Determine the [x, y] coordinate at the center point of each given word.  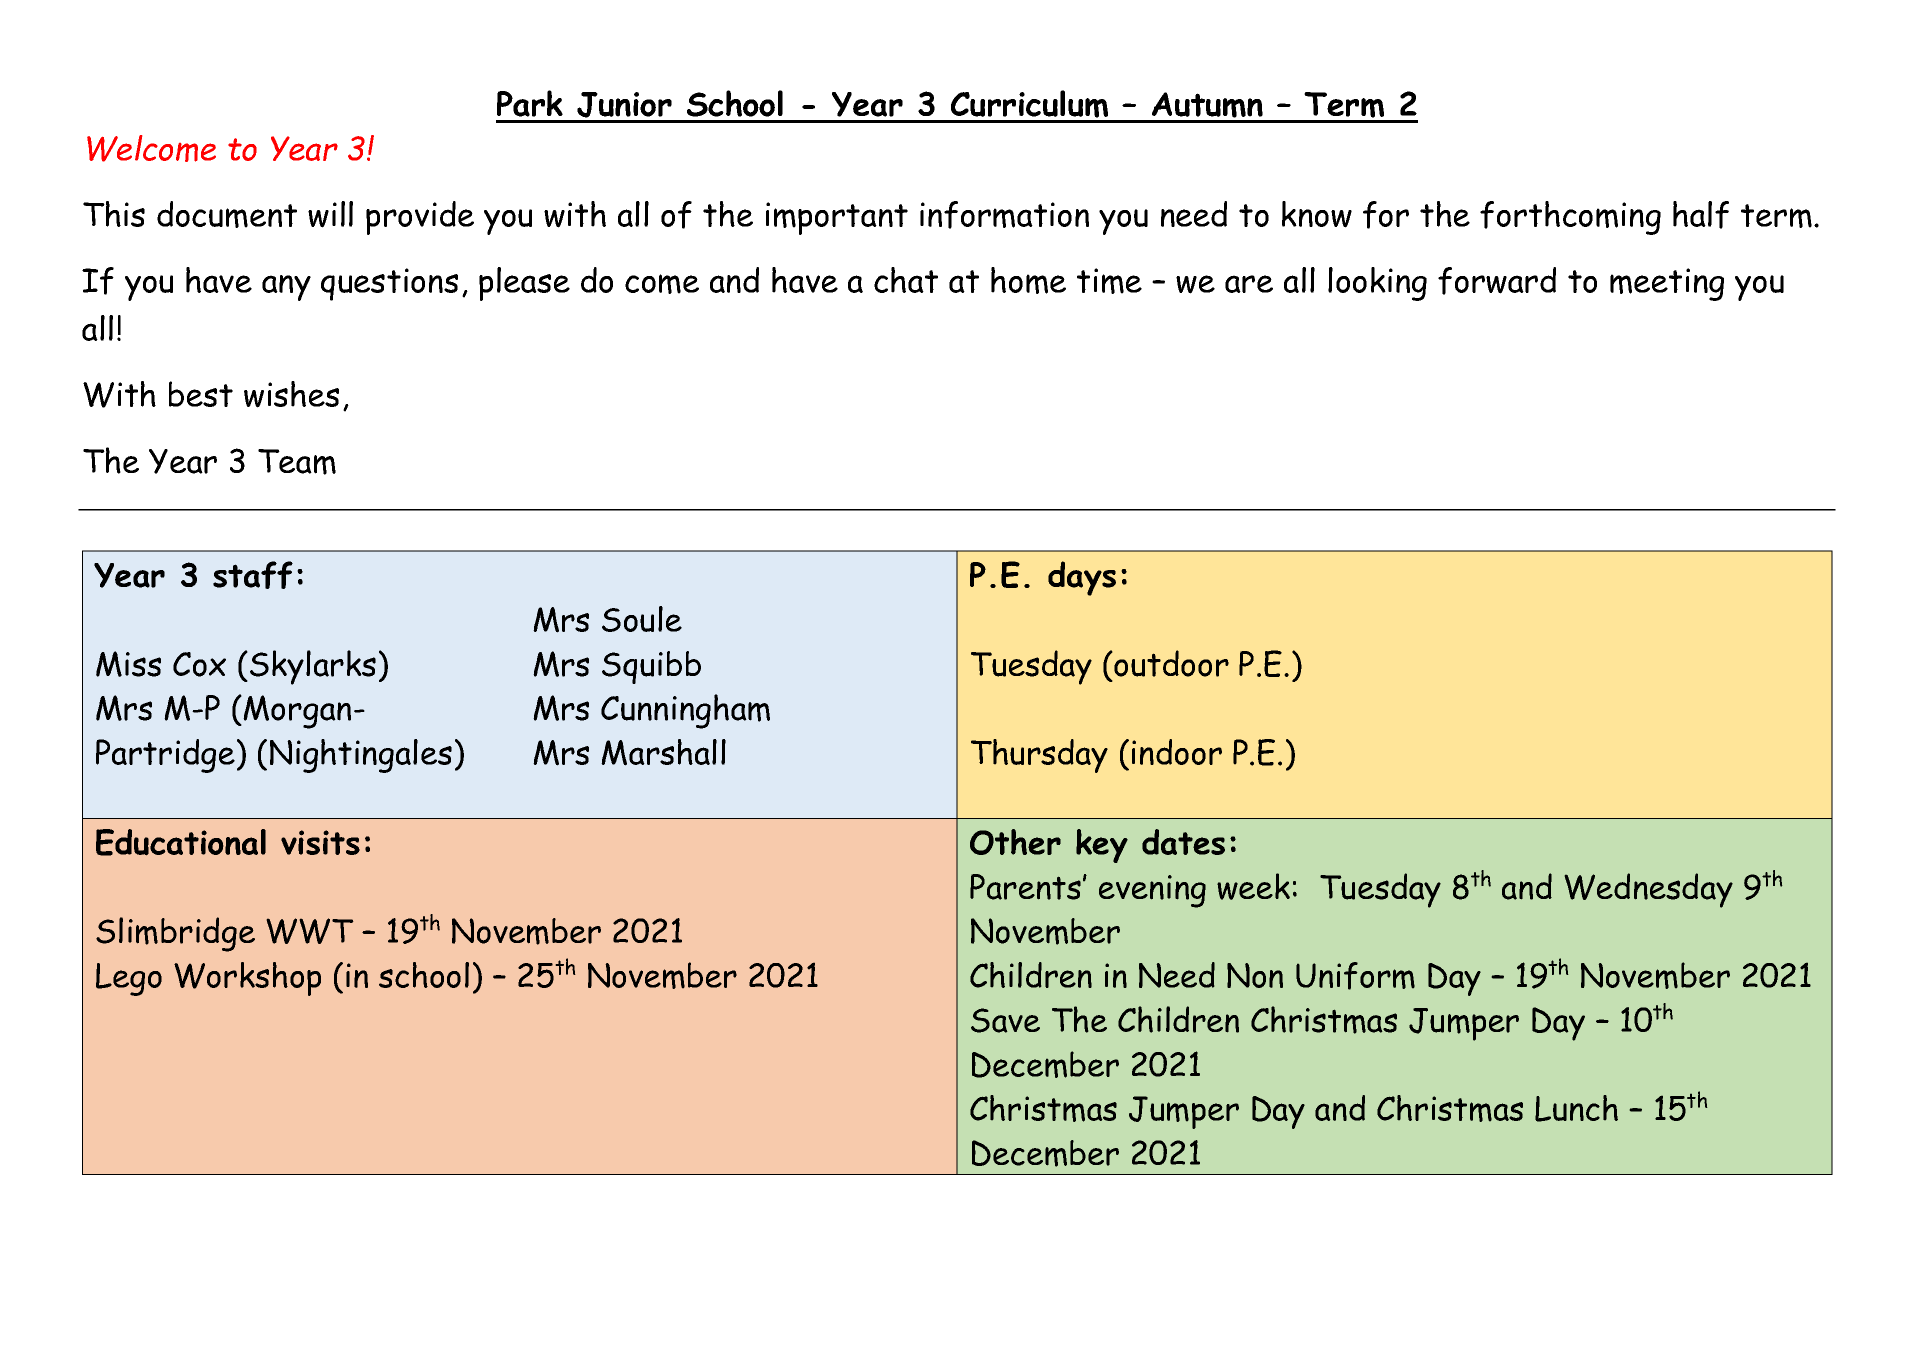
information [1004, 215]
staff [253, 575]
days [1082, 578]
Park [530, 103]
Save [1005, 1020]
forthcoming [1570, 218]
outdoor [1170, 663]
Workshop [247, 979]
